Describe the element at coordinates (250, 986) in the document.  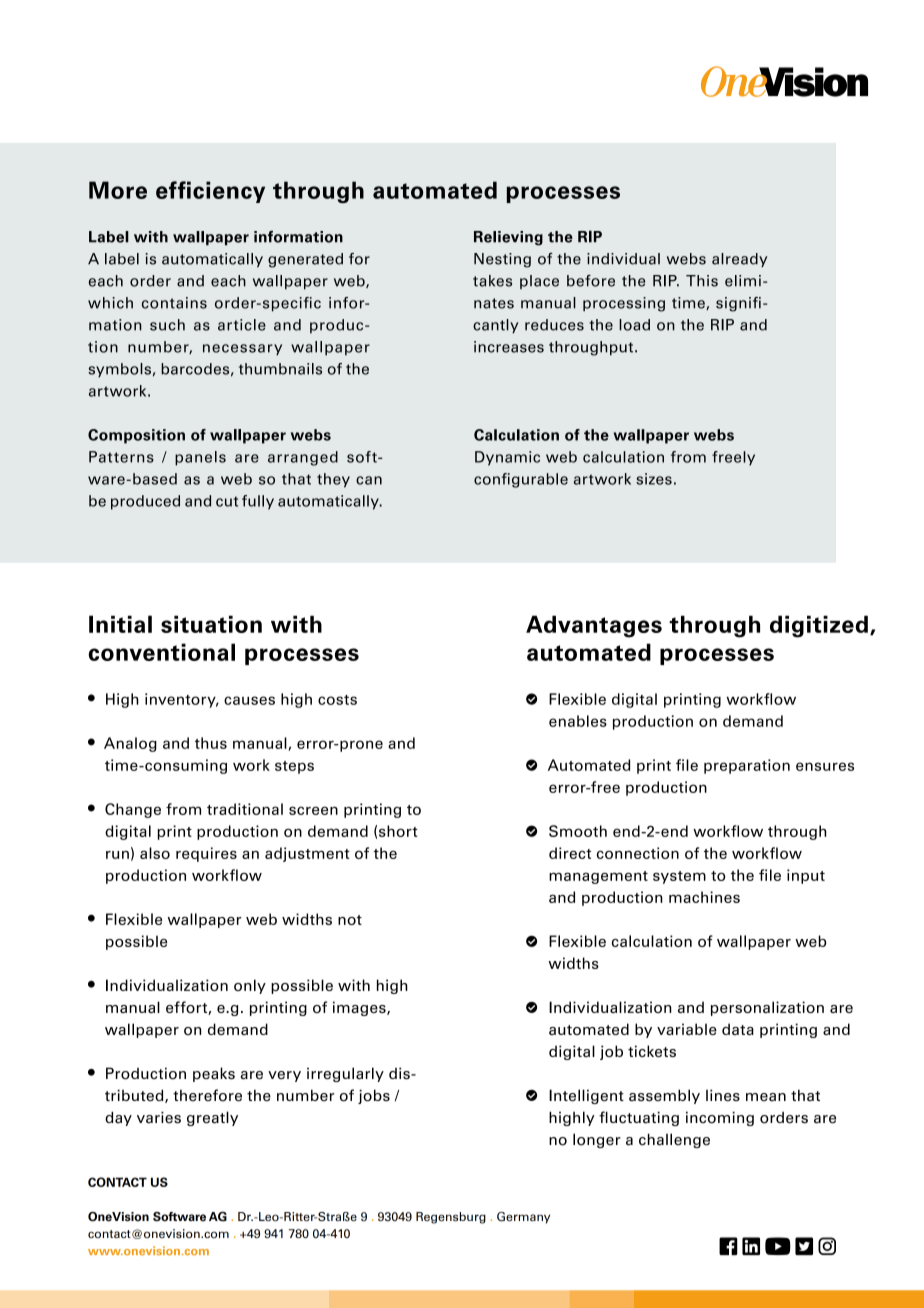
I see `only` at that location.
